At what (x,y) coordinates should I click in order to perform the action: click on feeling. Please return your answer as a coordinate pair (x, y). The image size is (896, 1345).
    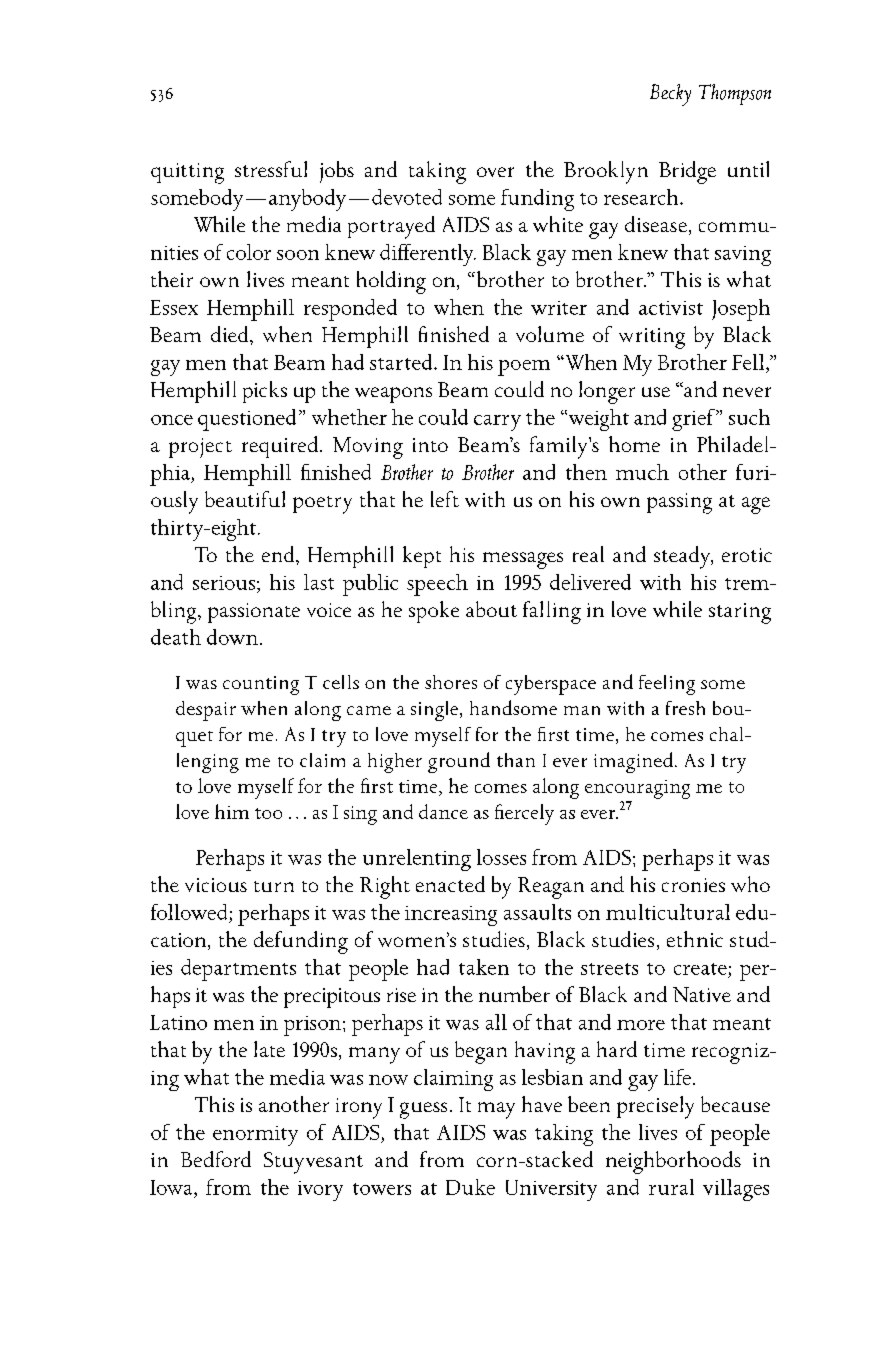
    Looking at the image, I should click on (667, 685).
